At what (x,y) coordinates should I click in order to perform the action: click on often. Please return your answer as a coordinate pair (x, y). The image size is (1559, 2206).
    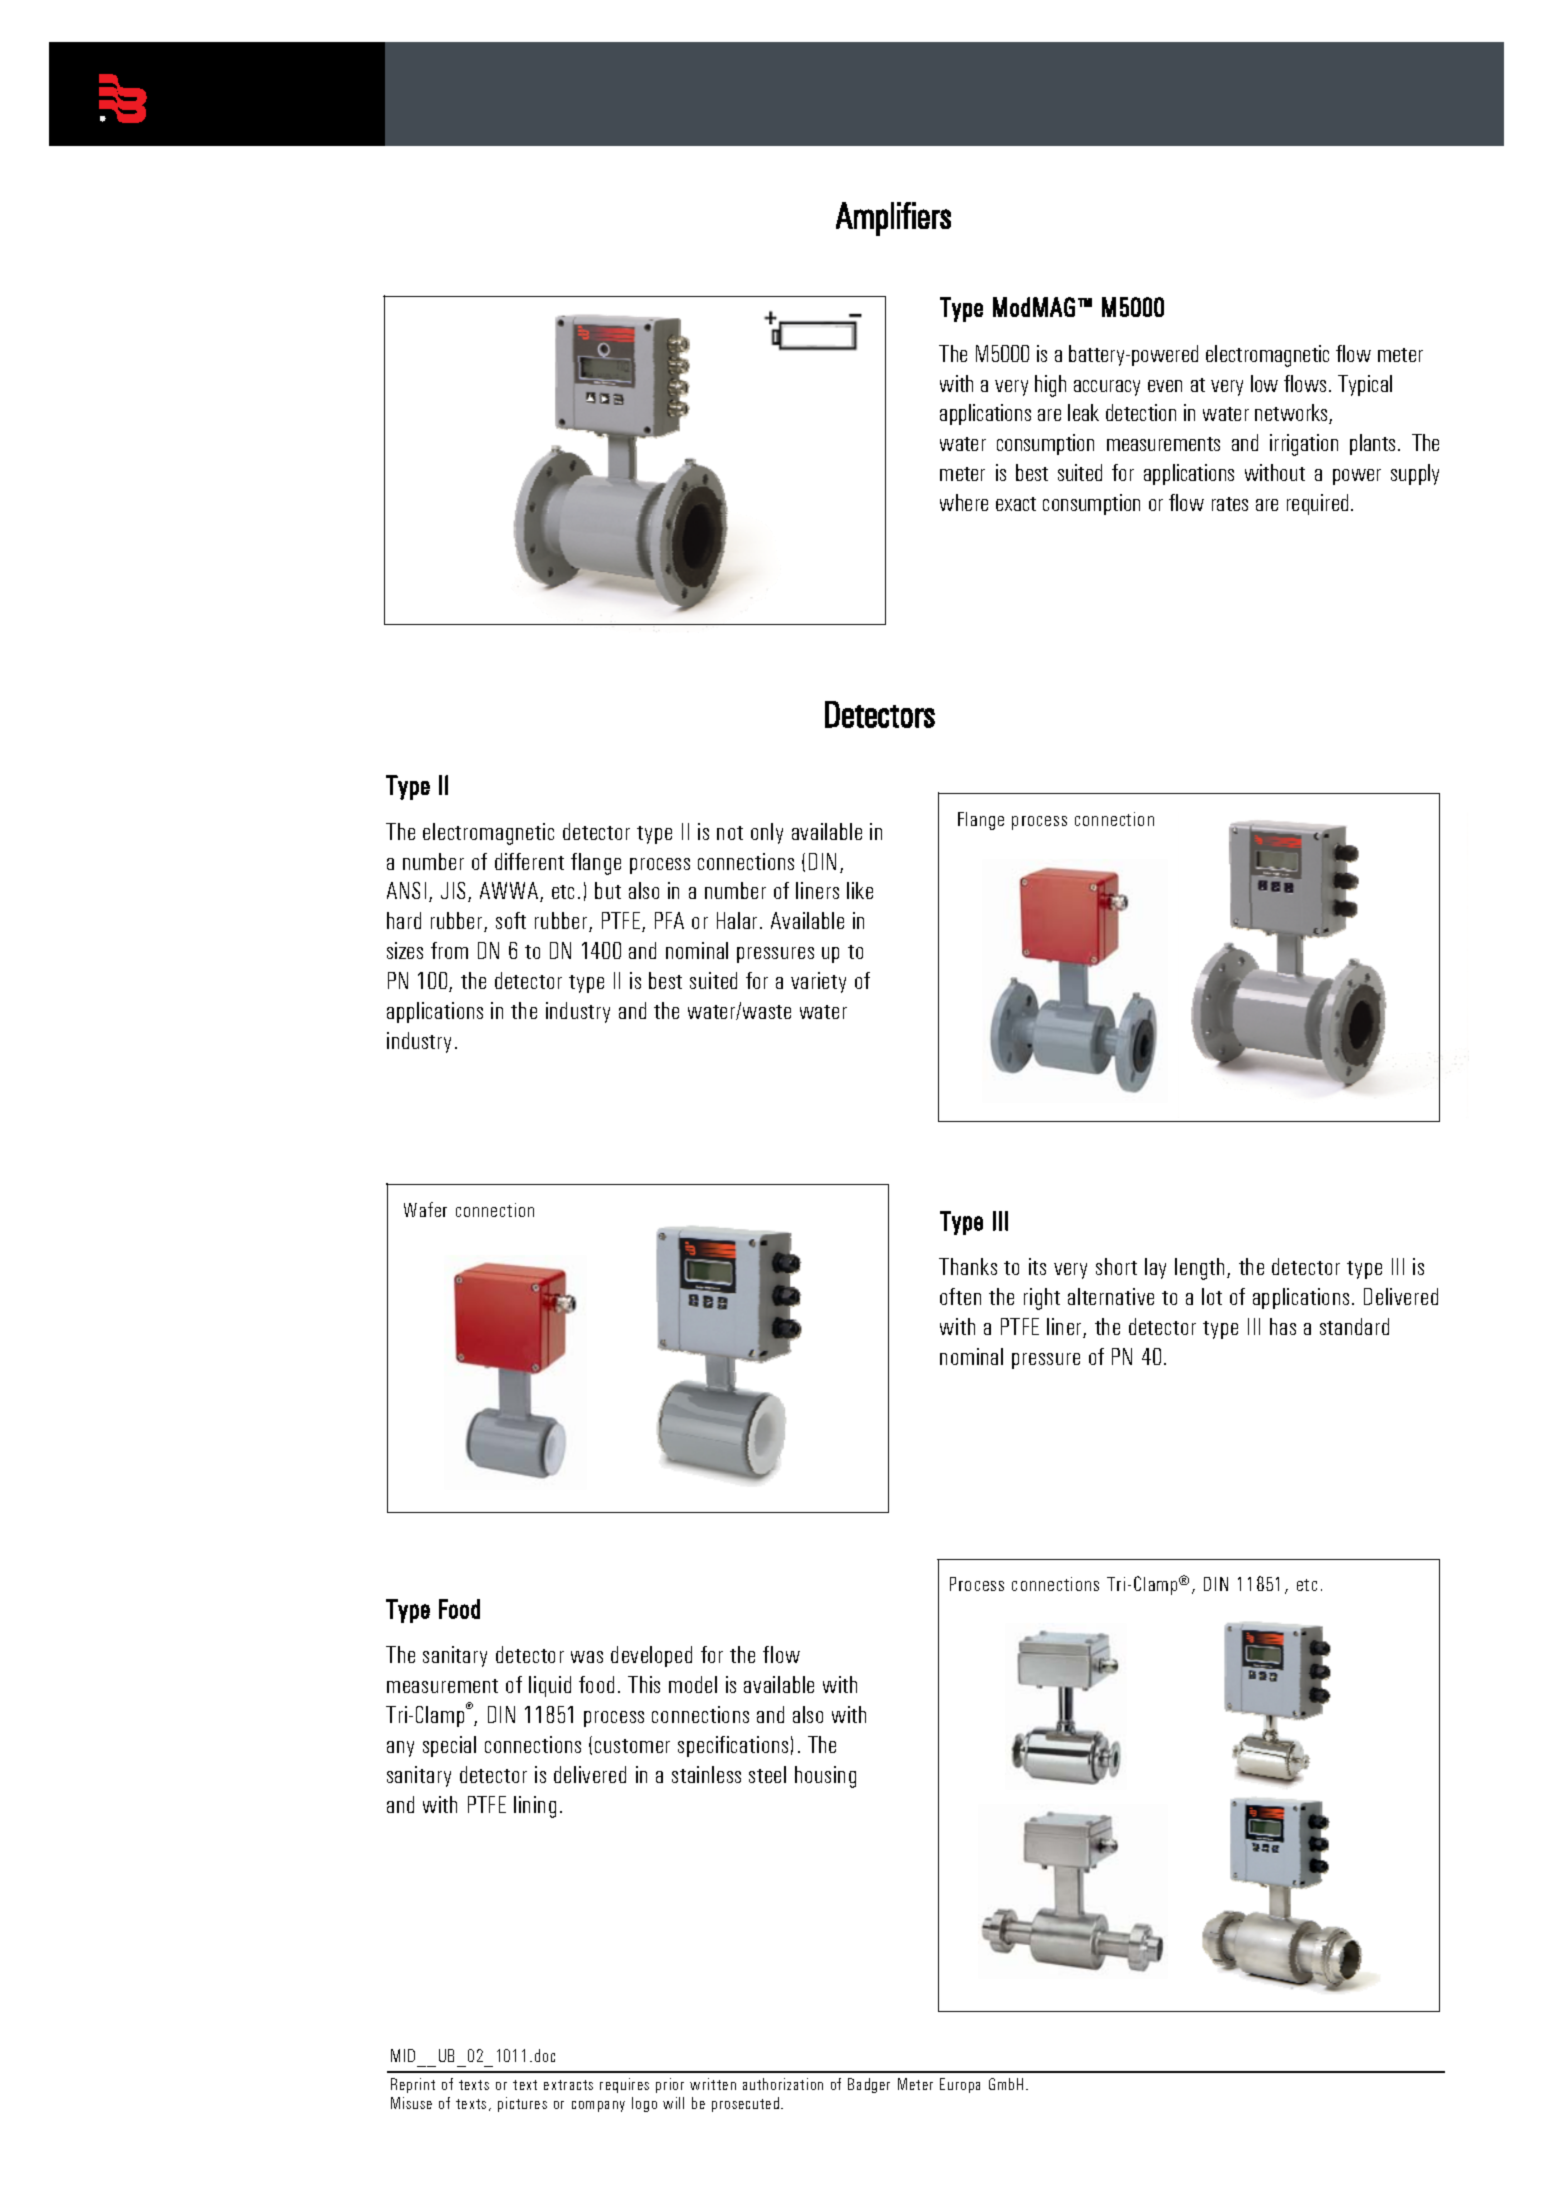
    Looking at the image, I should click on (960, 1296).
